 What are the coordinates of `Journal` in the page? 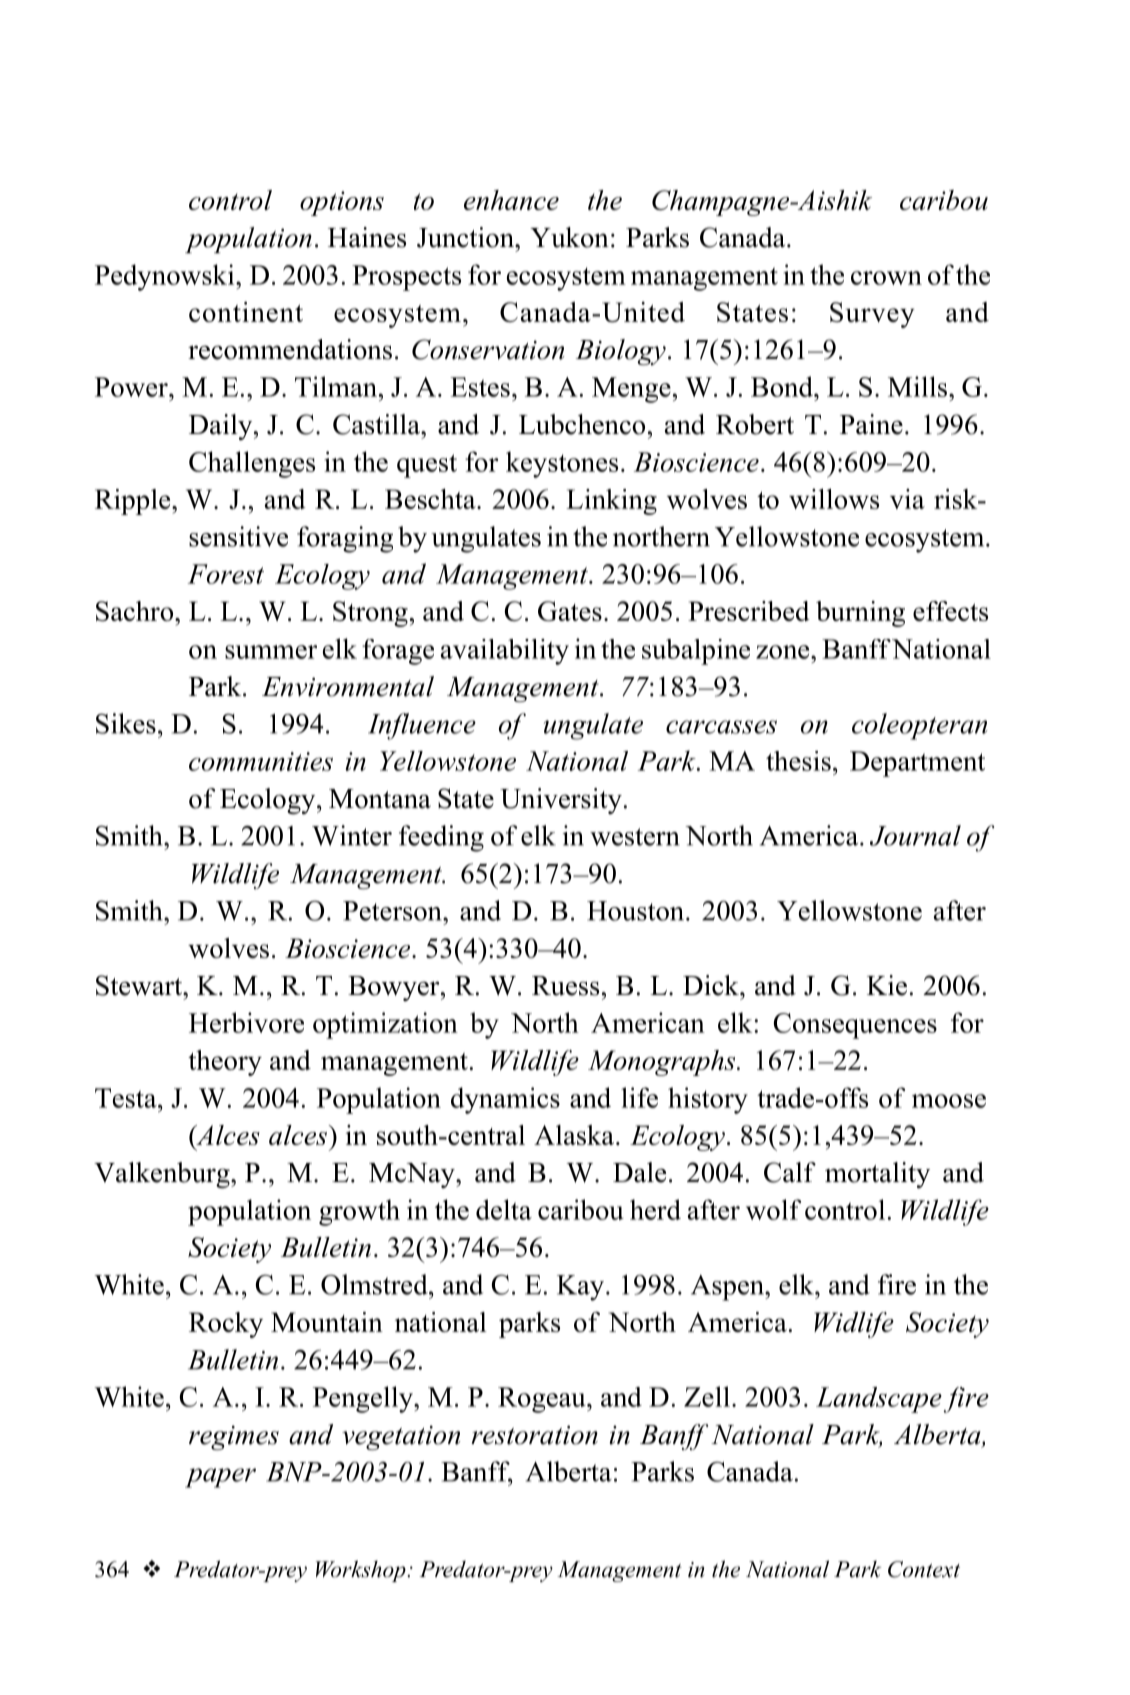 It's located at (915, 835).
